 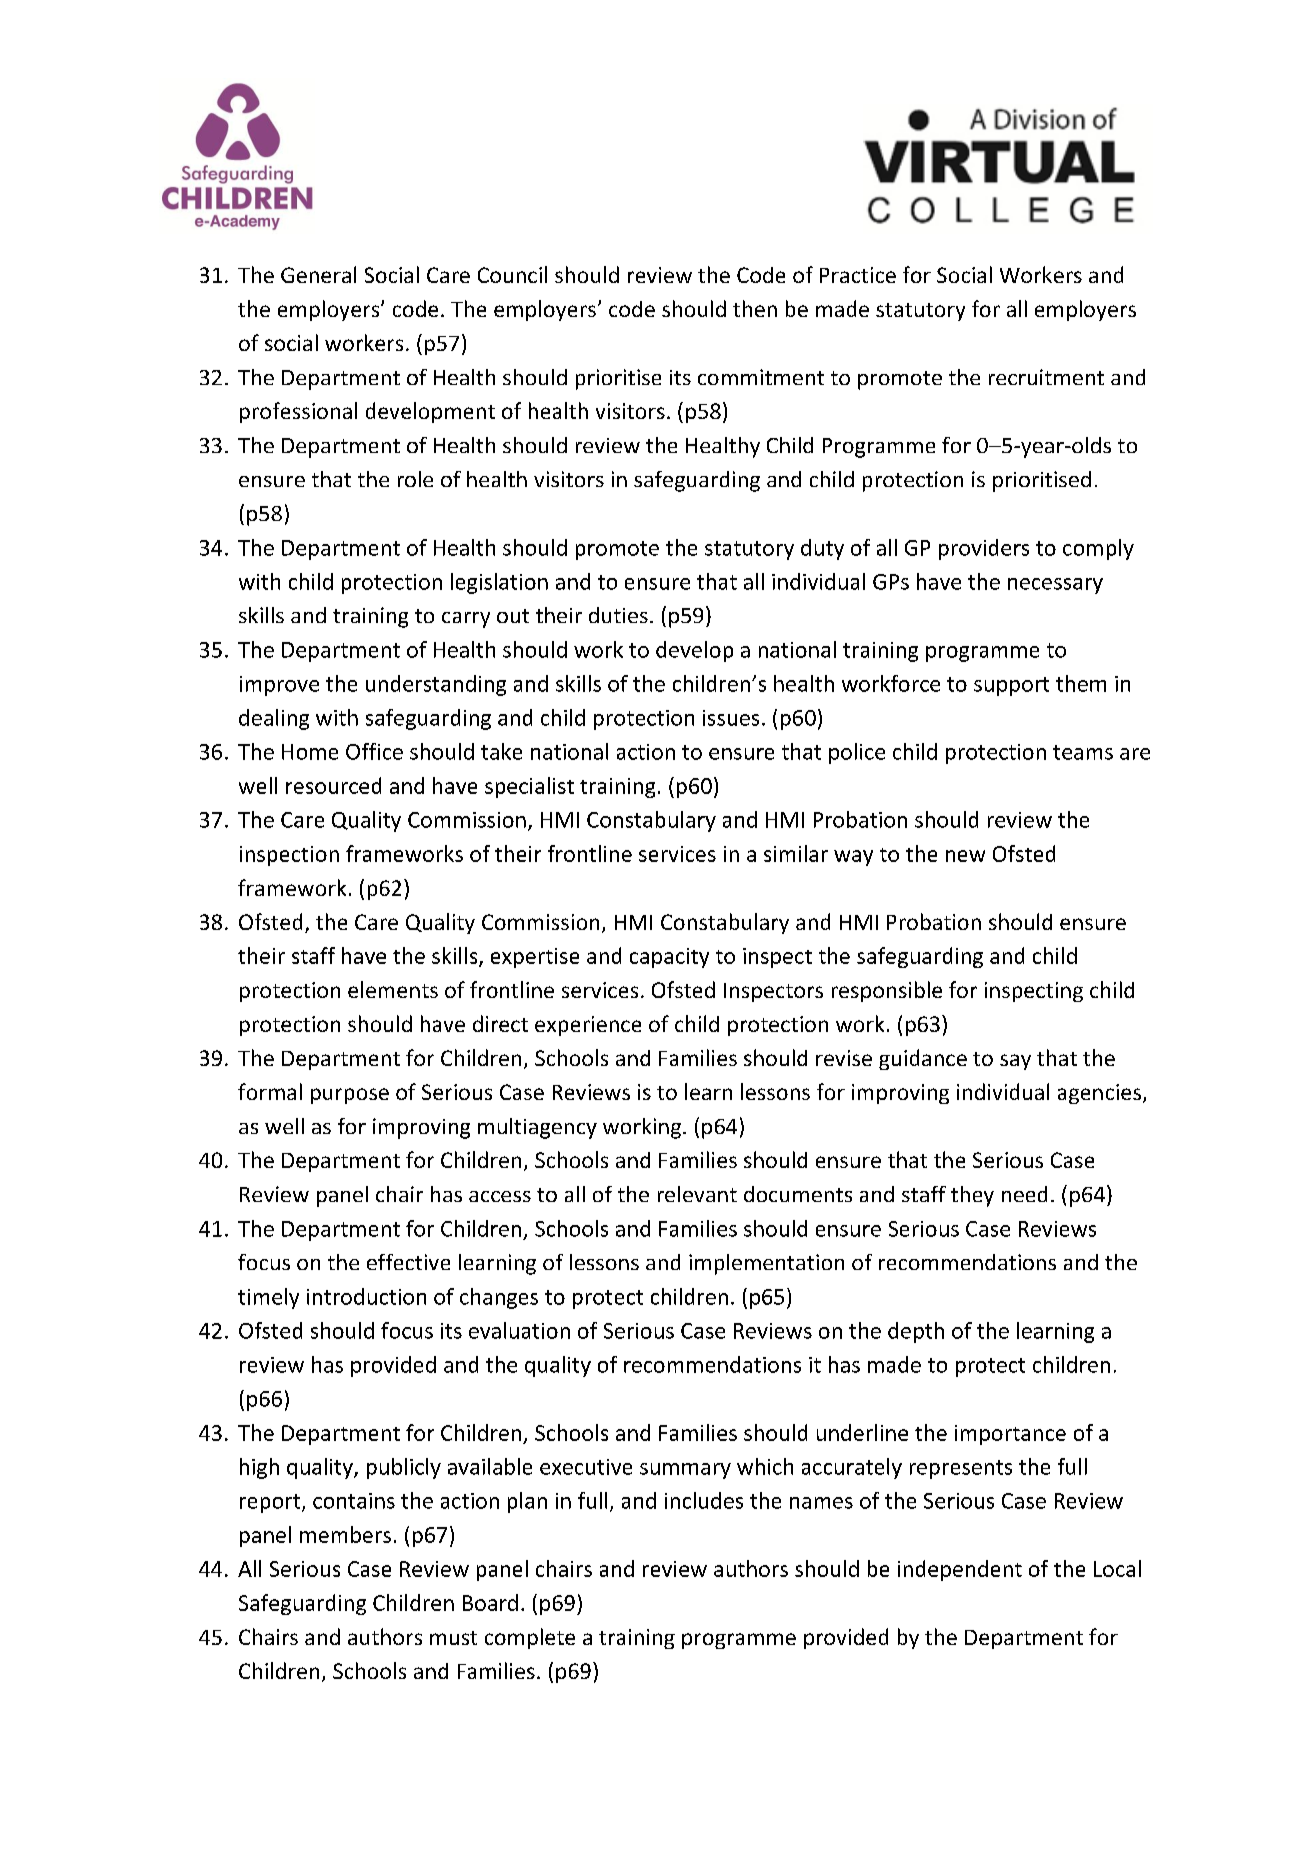 What do you see at coordinates (1046, 377) in the page?
I see `recruitment` at bounding box center [1046, 377].
